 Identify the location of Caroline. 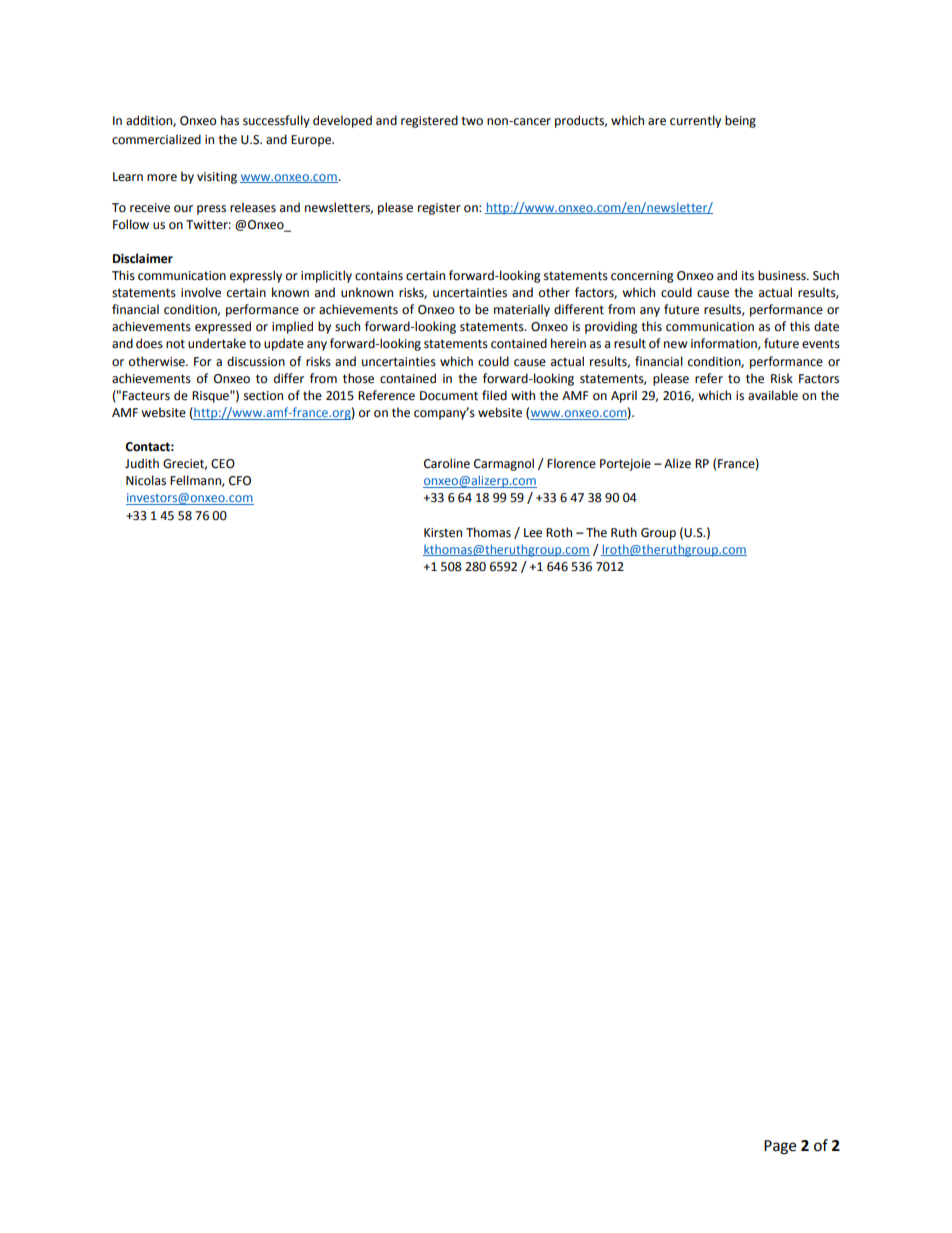
(447, 463).
